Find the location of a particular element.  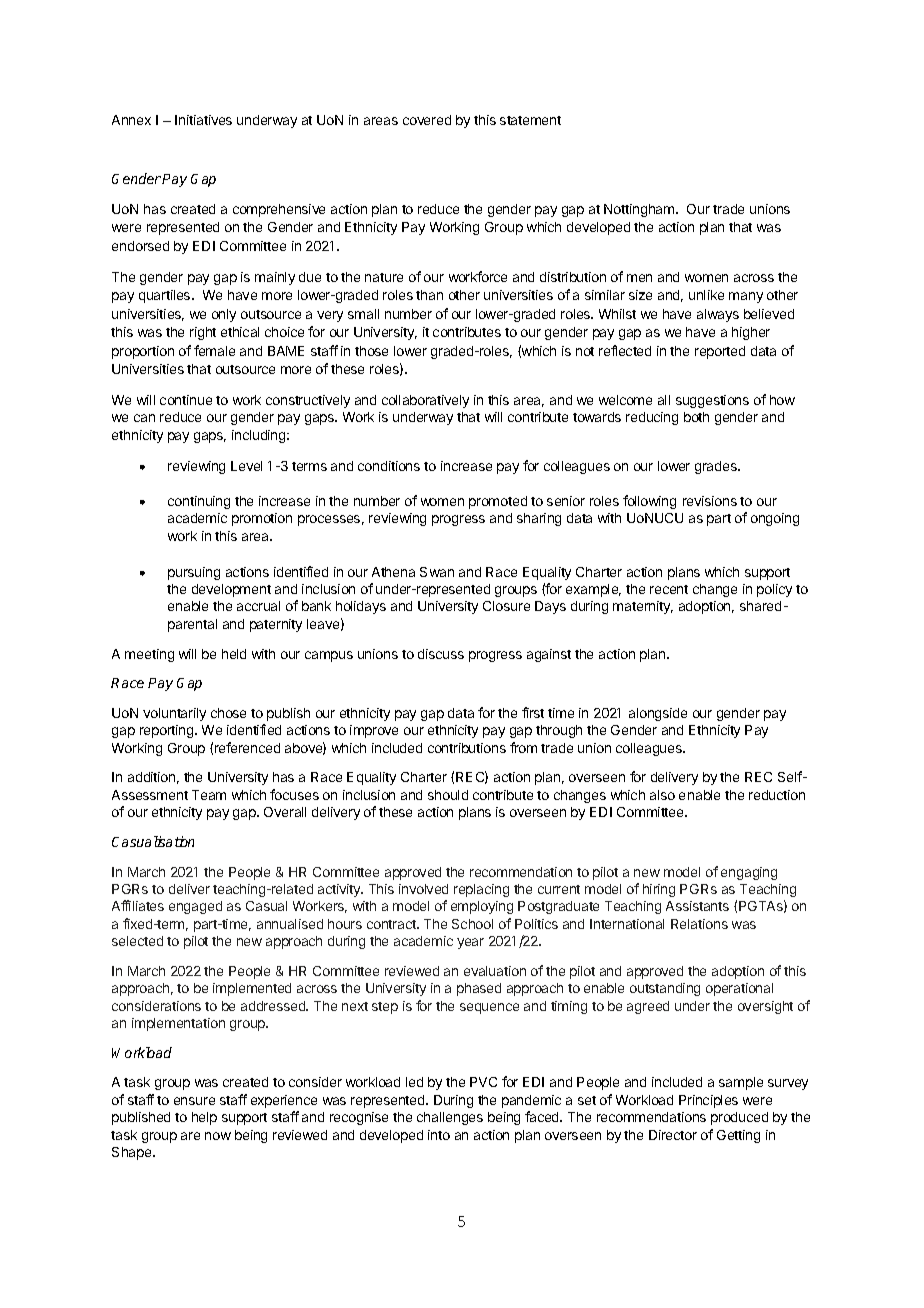

Principles is located at coordinates (708, 1101).
